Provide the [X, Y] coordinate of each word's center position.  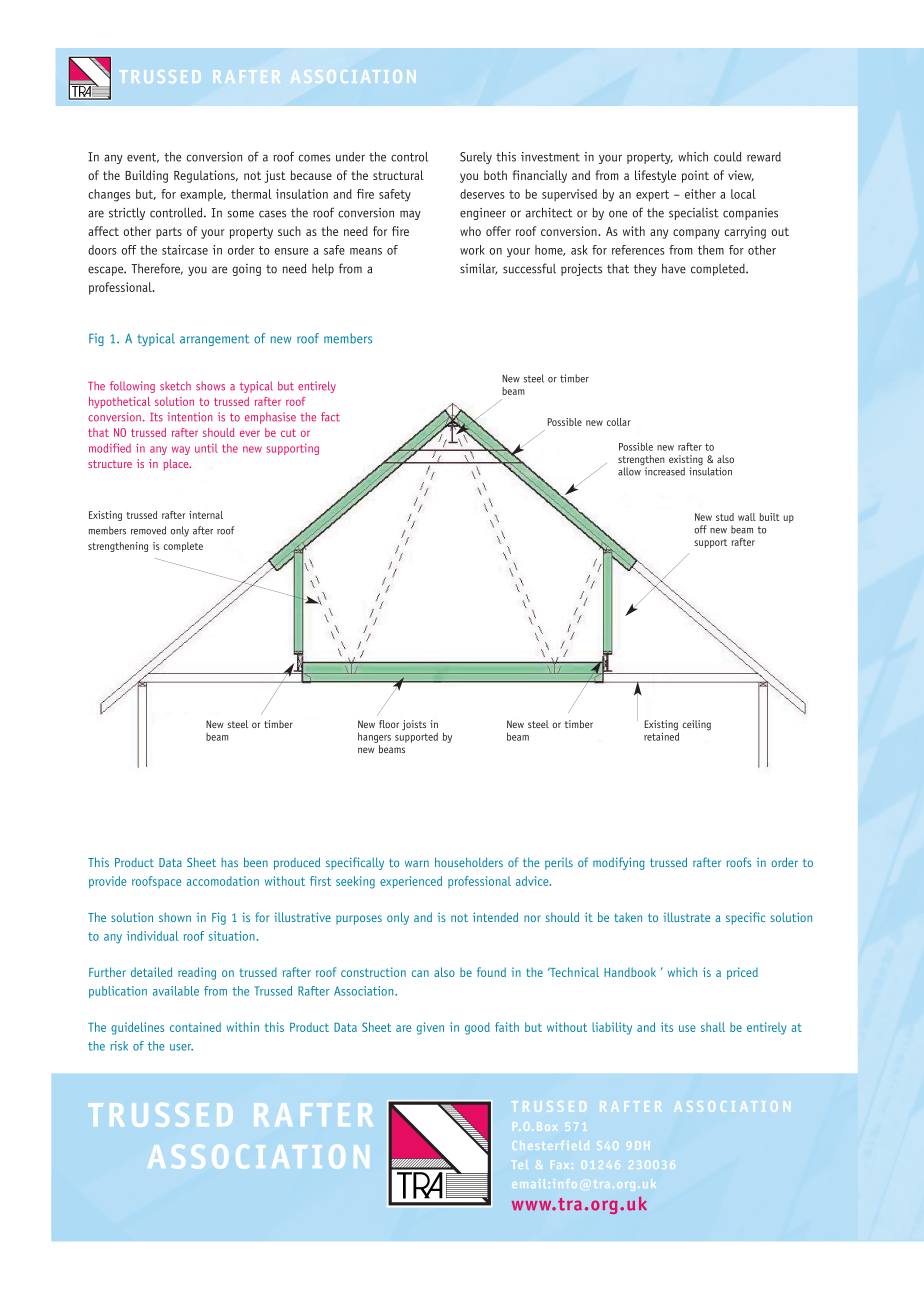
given [430, 1028]
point [695, 176]
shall [713, 1027]
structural [398, 175]
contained [195, 1027]
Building [146, 176]
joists [414, 725]
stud [725, 517]
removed [148, 530]
